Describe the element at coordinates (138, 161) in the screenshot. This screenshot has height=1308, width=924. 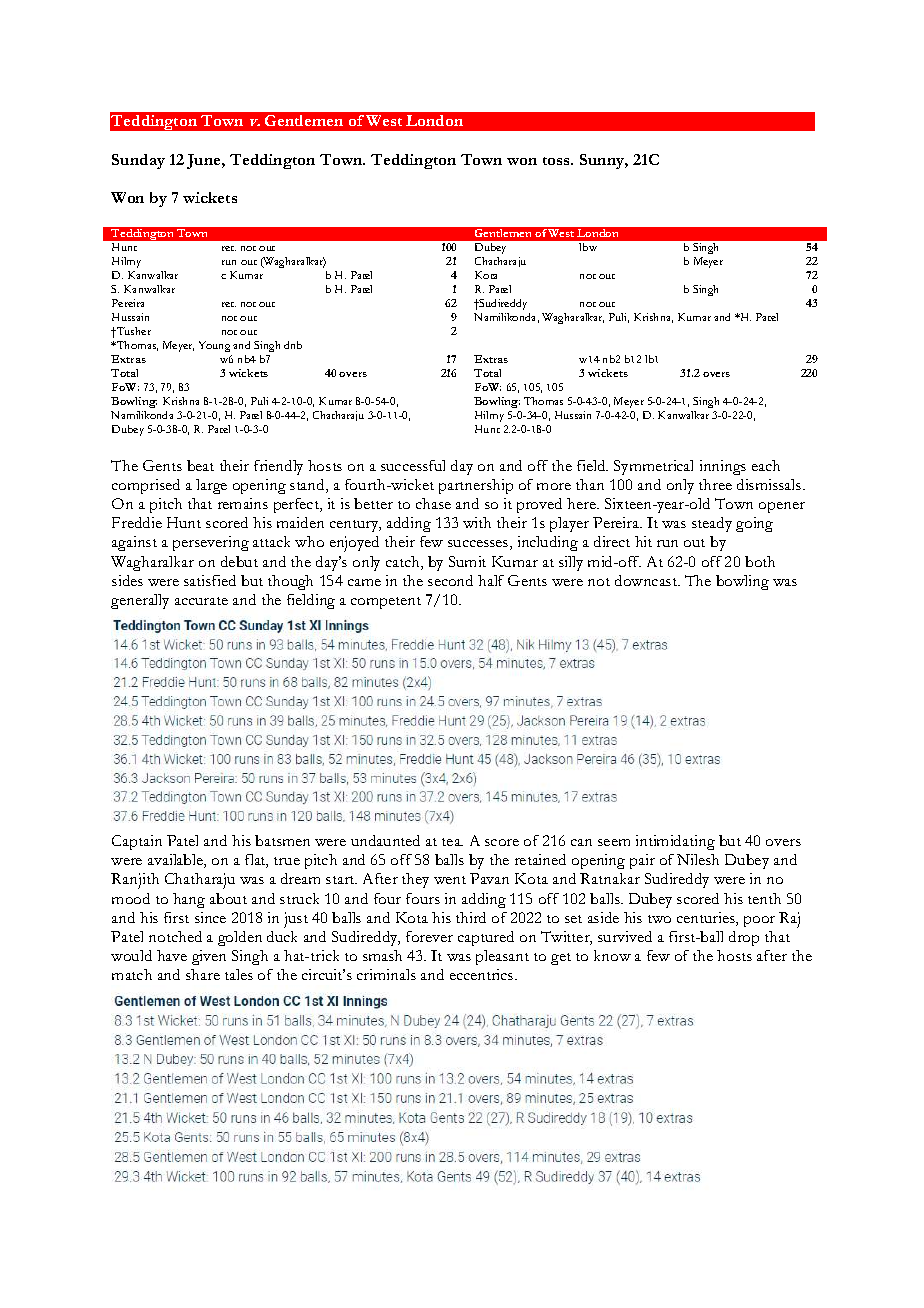
I see `Sunday` at that location.
